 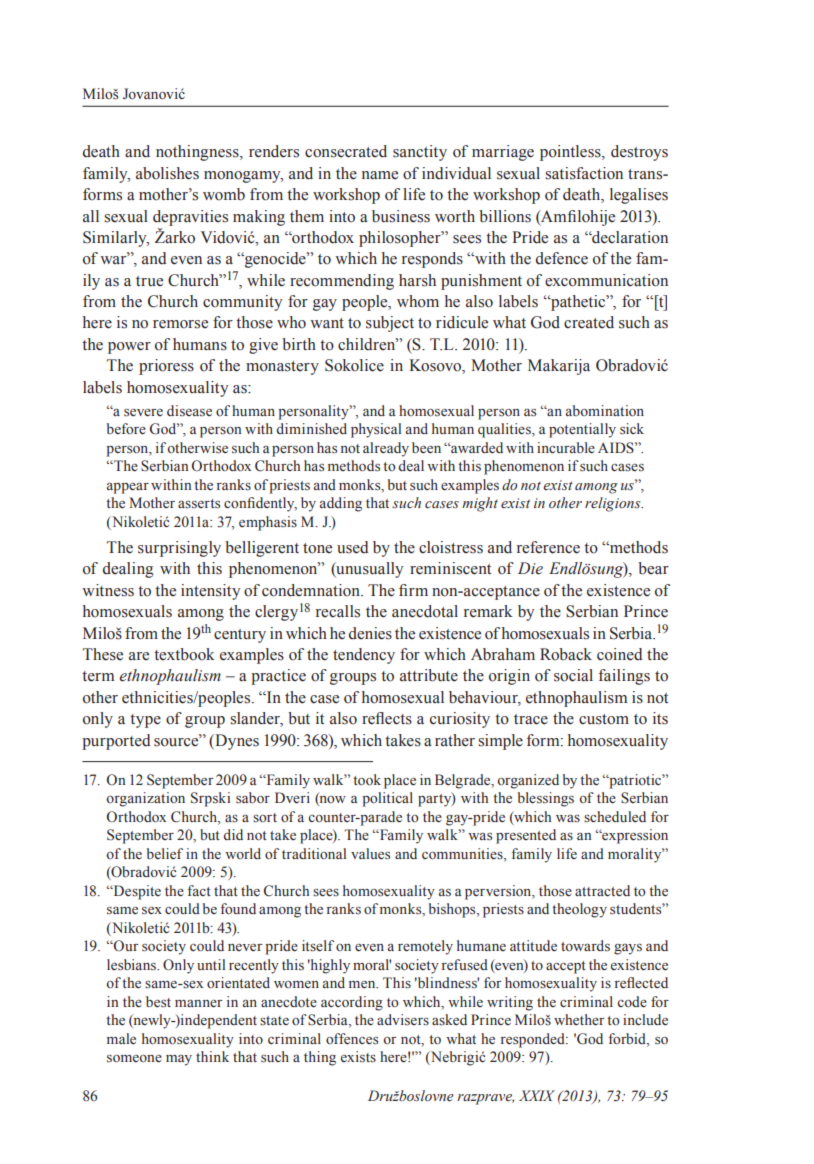 I want to click on abomination, so click(x=605, y=411).
